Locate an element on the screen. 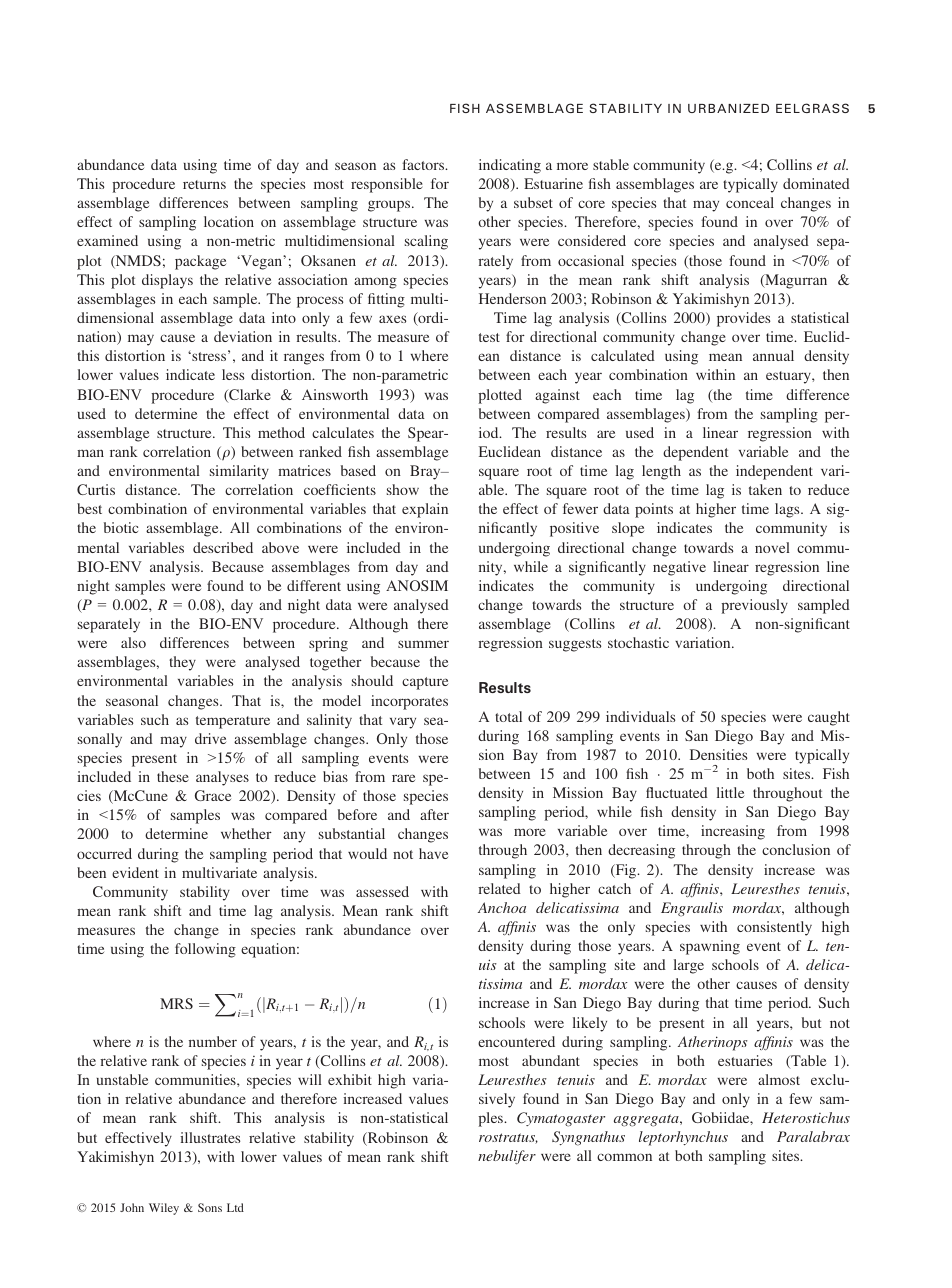  URBANIZED is located at coordinates (728, 108).
